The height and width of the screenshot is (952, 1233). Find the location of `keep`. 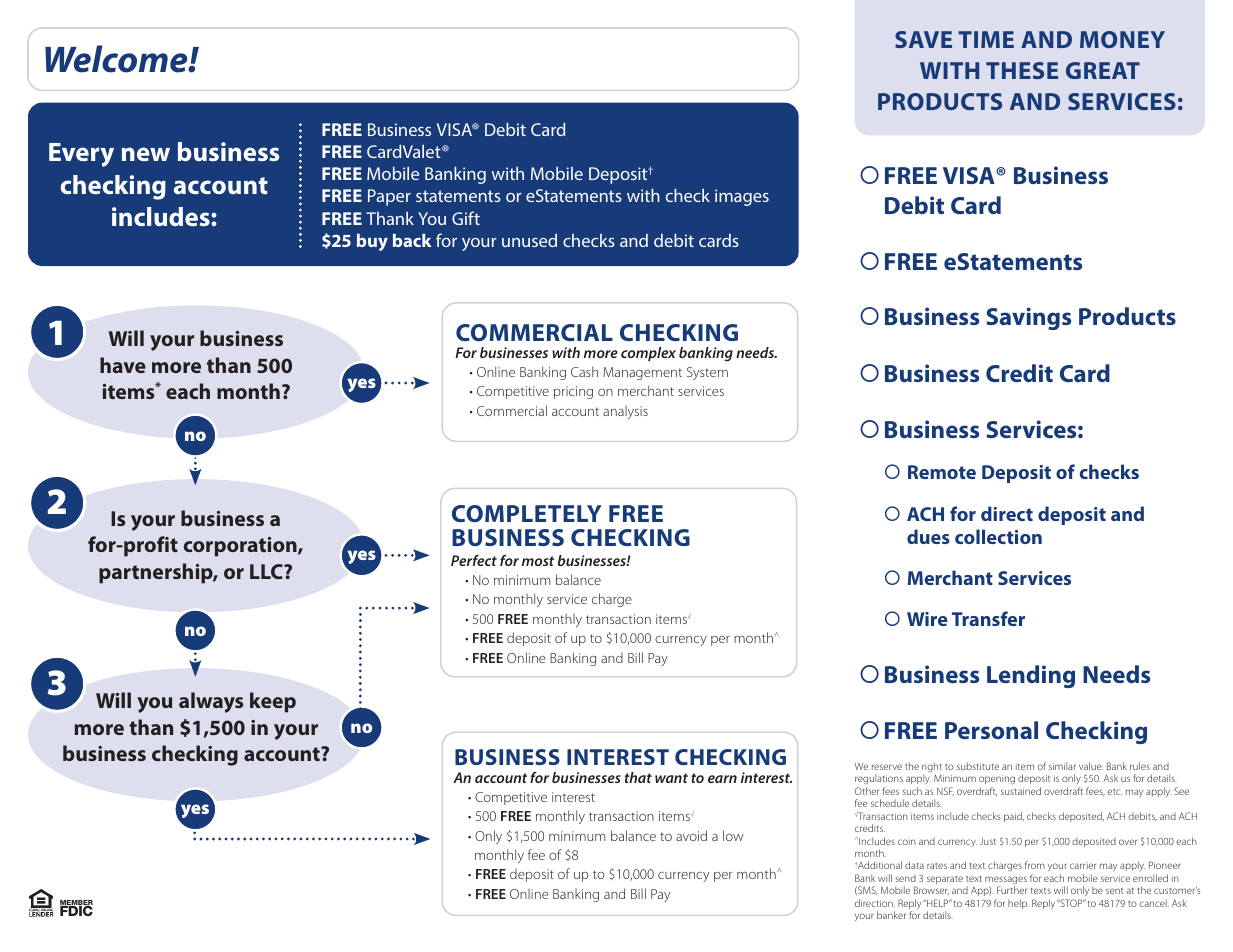

keep is located at coordinates (273, 702).
